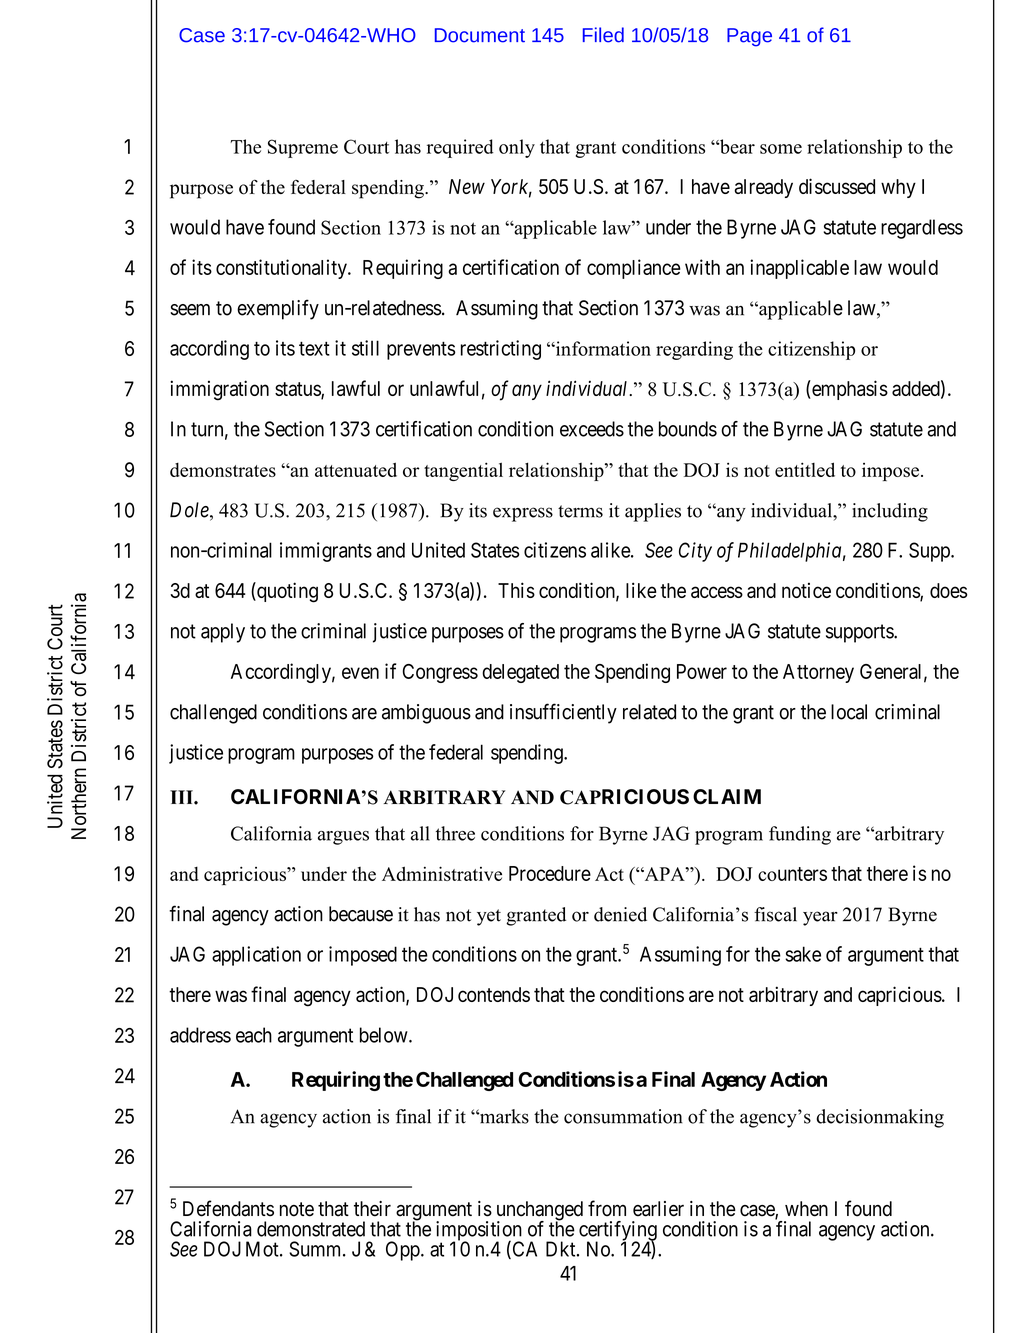  What do you see at coordinates (297, 1209) in the screenshot?
I see `note` at bounding box center [297, 1209].
